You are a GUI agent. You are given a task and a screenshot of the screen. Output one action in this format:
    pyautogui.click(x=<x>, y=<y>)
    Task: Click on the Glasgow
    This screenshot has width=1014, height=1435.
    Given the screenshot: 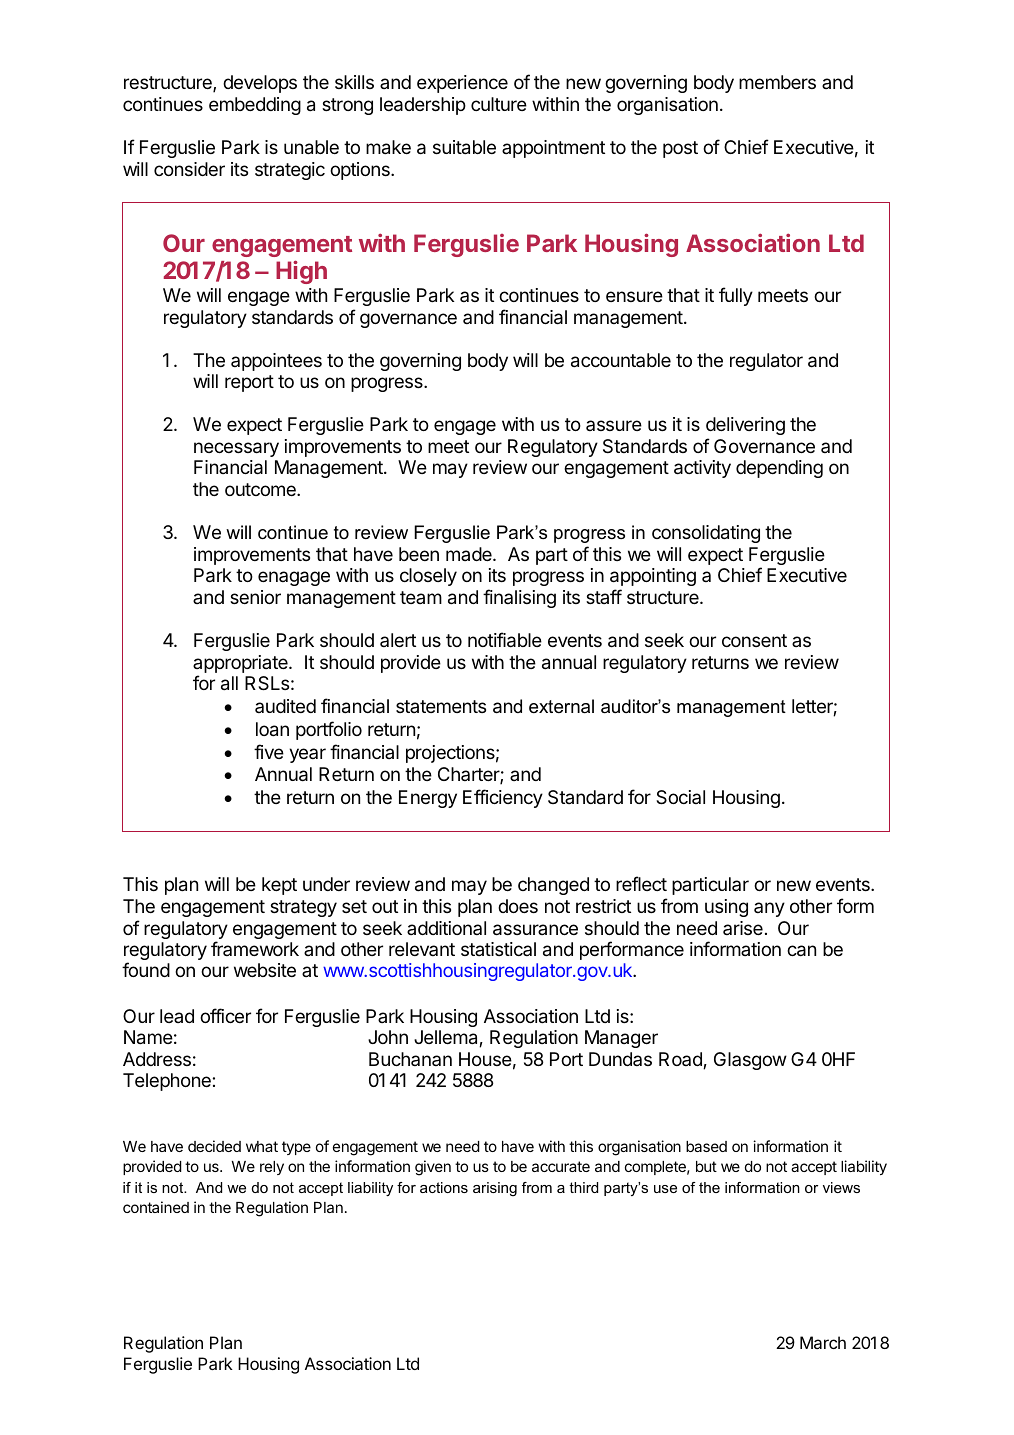 What is the action you would take?
    pyautogui.click(x=750, y=1061)
